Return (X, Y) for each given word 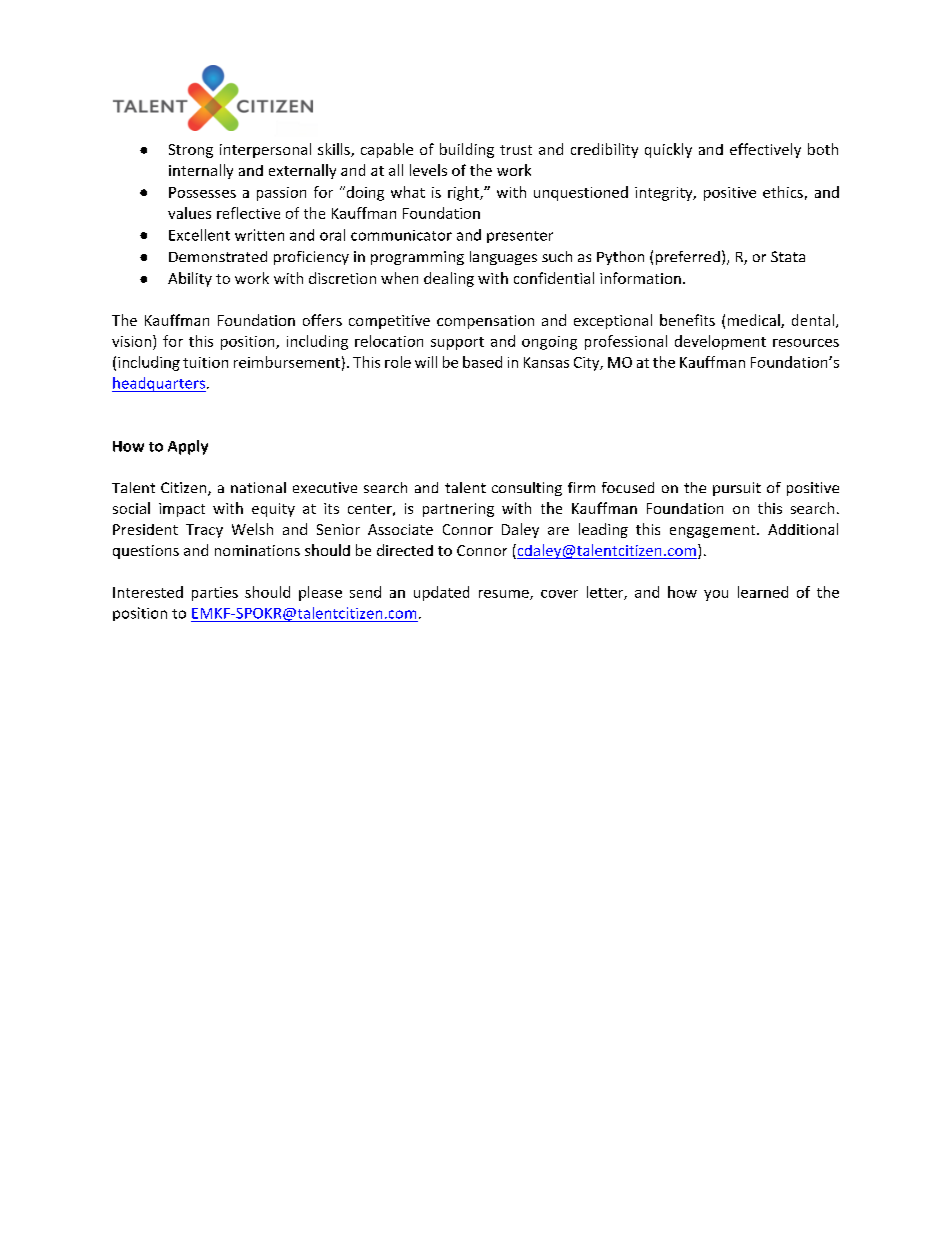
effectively (765, 150)
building (467, 150)
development (720, 342)
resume (505, 595)
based (482, 362)
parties (215, 594)
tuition (205, 362)
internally (201, 171)
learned (763, 592)
